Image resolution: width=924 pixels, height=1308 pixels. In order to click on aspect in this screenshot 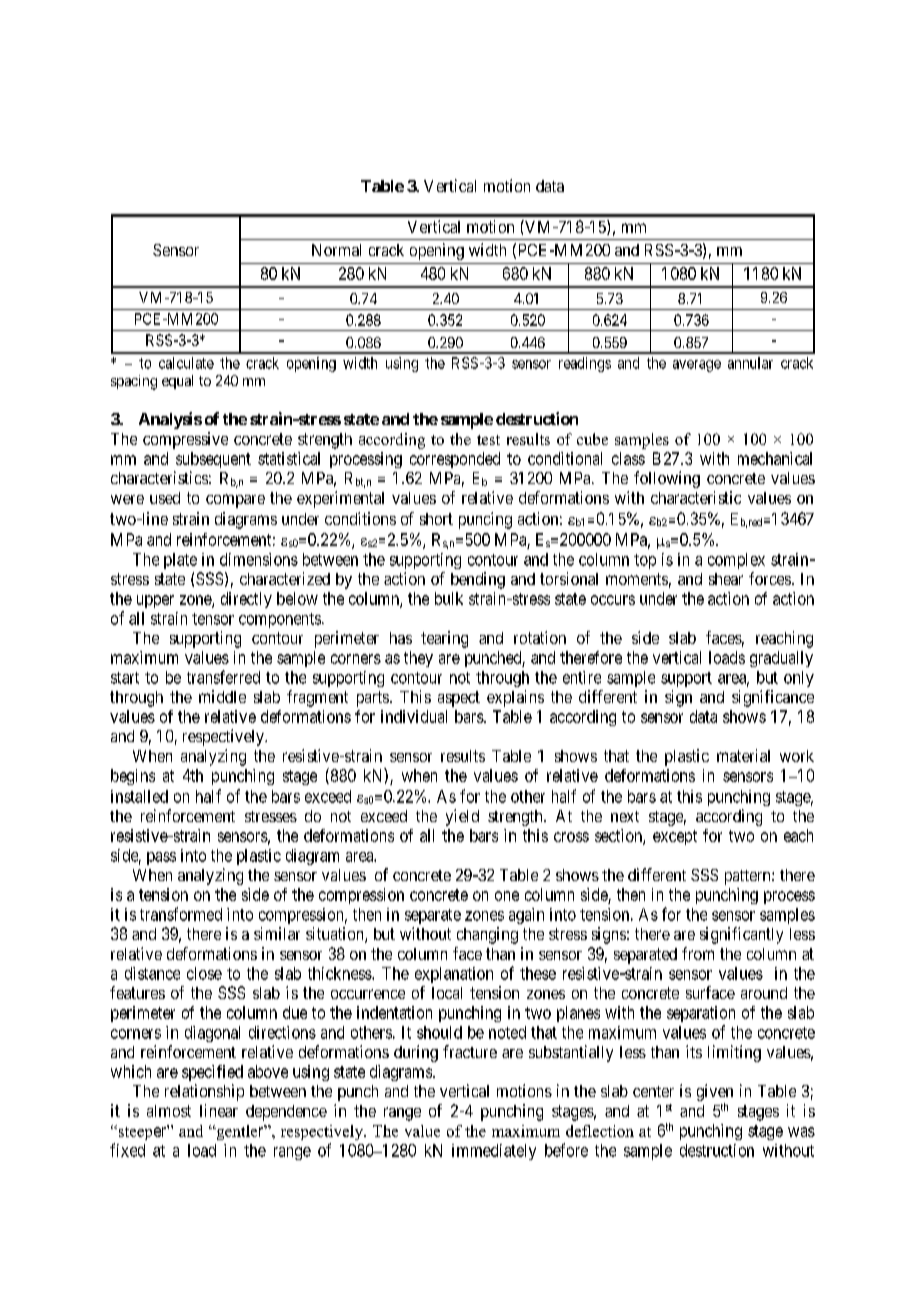, I will do `click(459, 699)`.
